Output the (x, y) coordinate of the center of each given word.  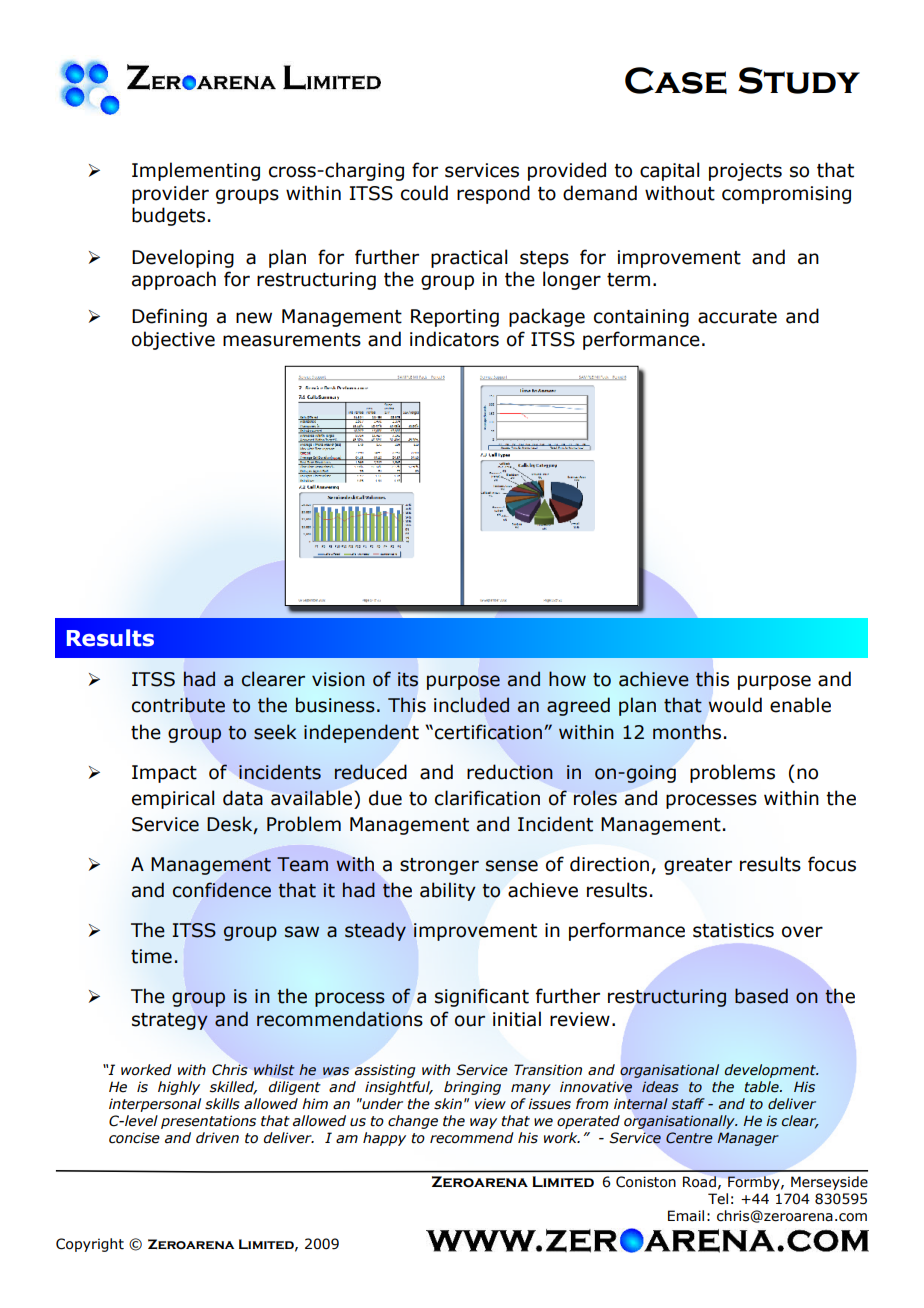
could (424, 193)
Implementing (196, 171)
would (735, 705)
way (483, 1123)
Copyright (90, 1245)
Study (799, 80)
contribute (178, 705)
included (471, 705)
